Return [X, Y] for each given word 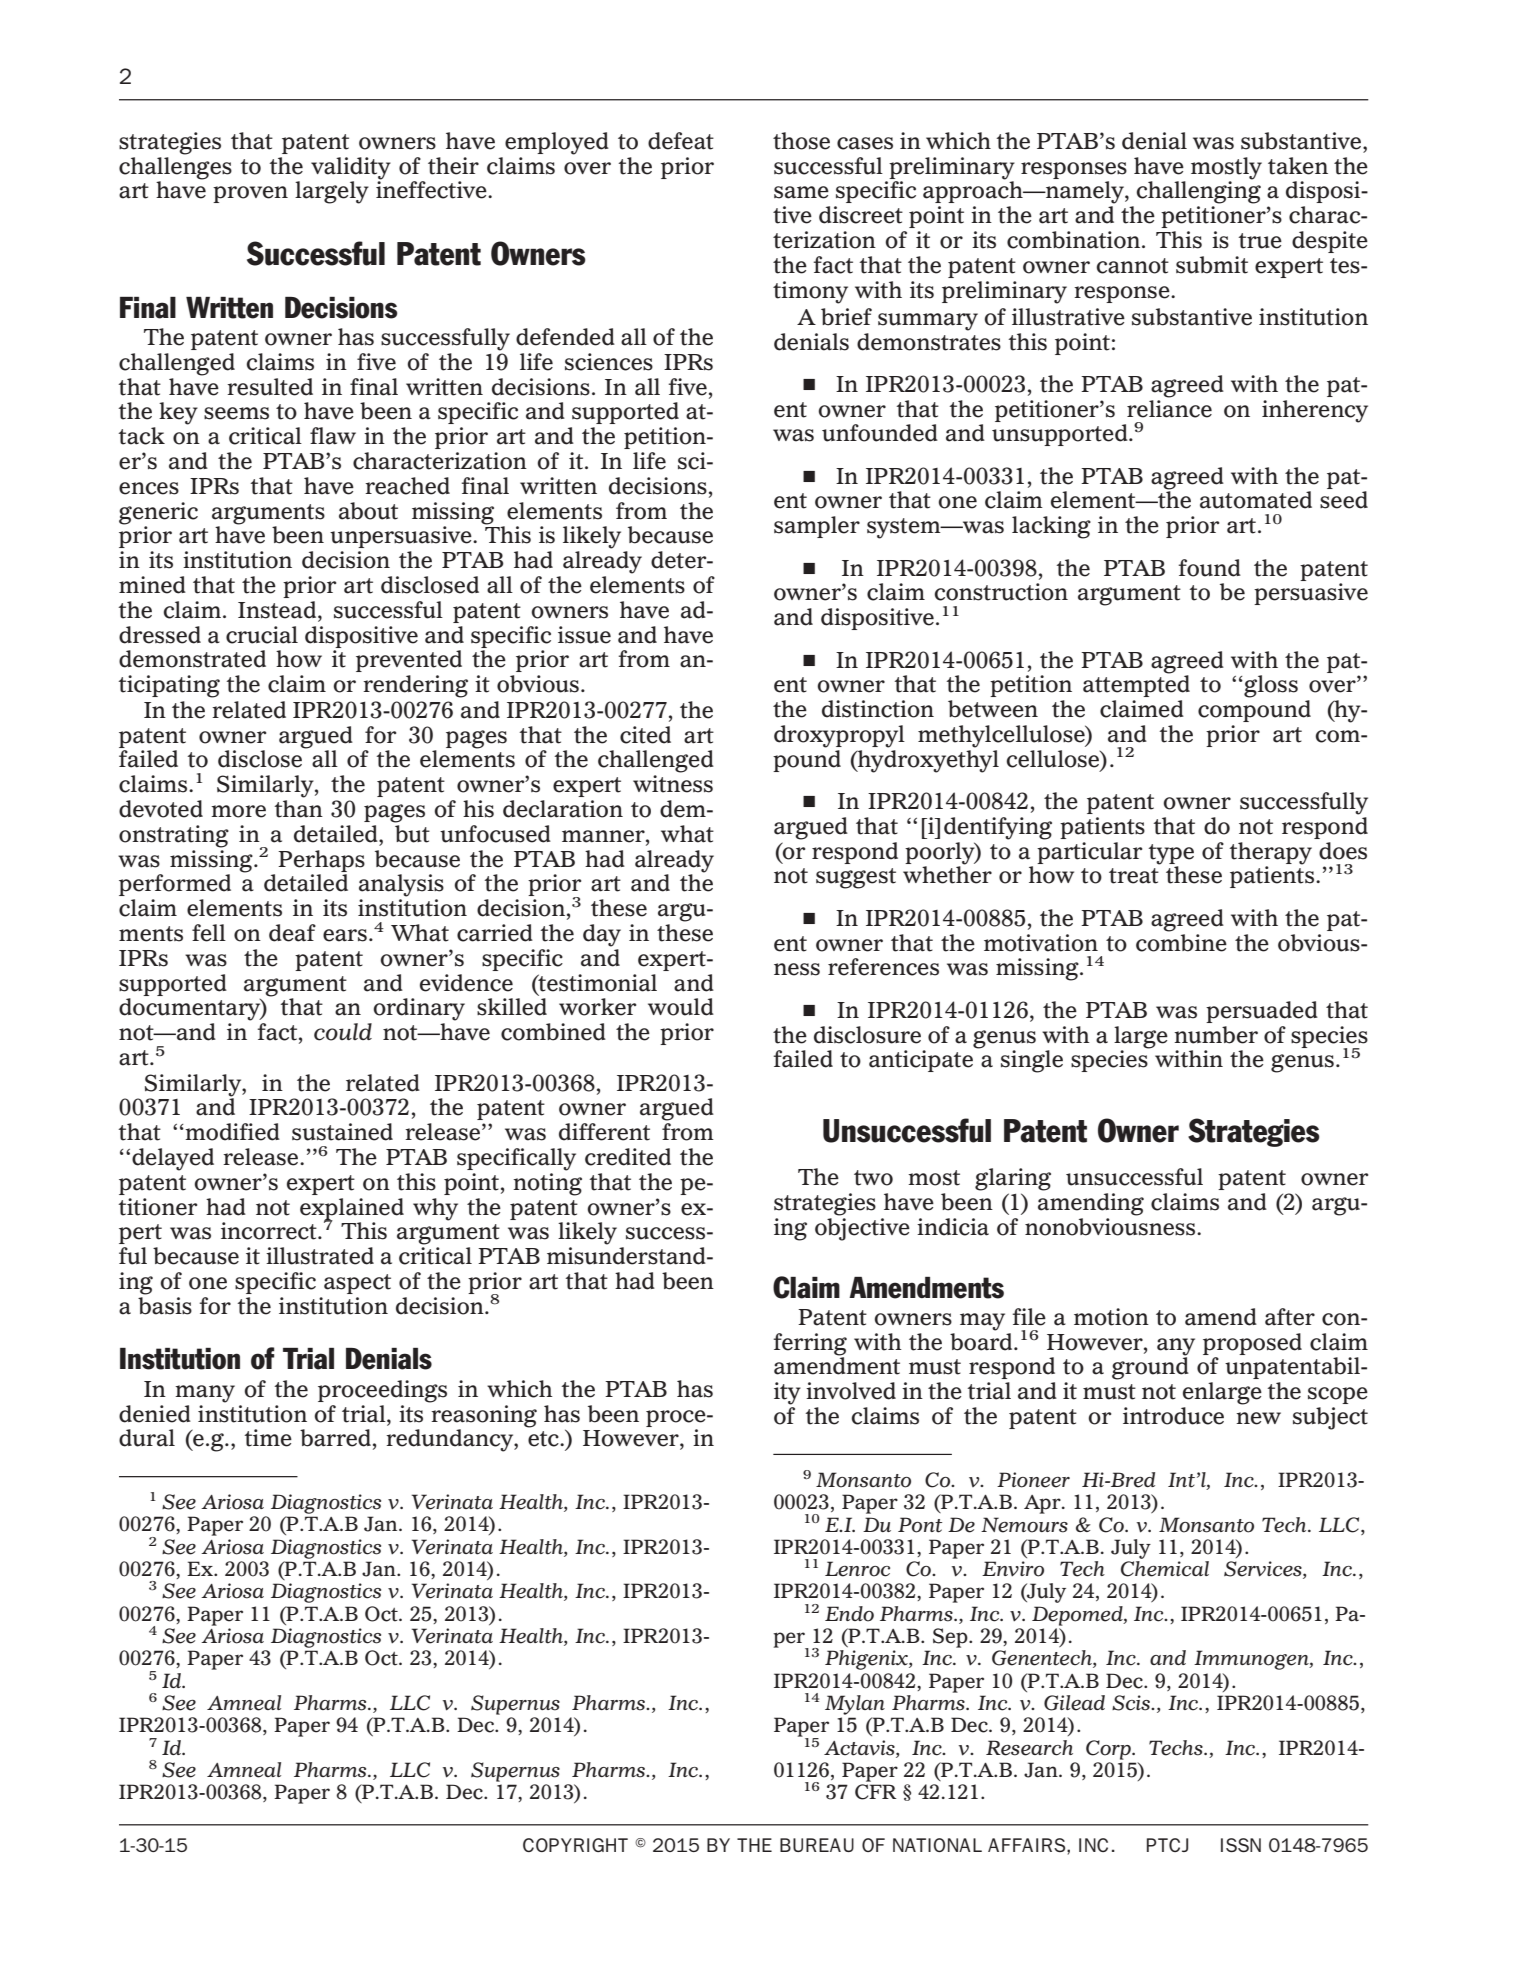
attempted [1136, 685]
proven [250, 194]
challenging [1198, 191]
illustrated [320, 1256]
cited [645, 735]
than [298, 809]
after [1290, 1317]
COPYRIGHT [575, 1845]
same [801, 192]
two [873, 1178]
